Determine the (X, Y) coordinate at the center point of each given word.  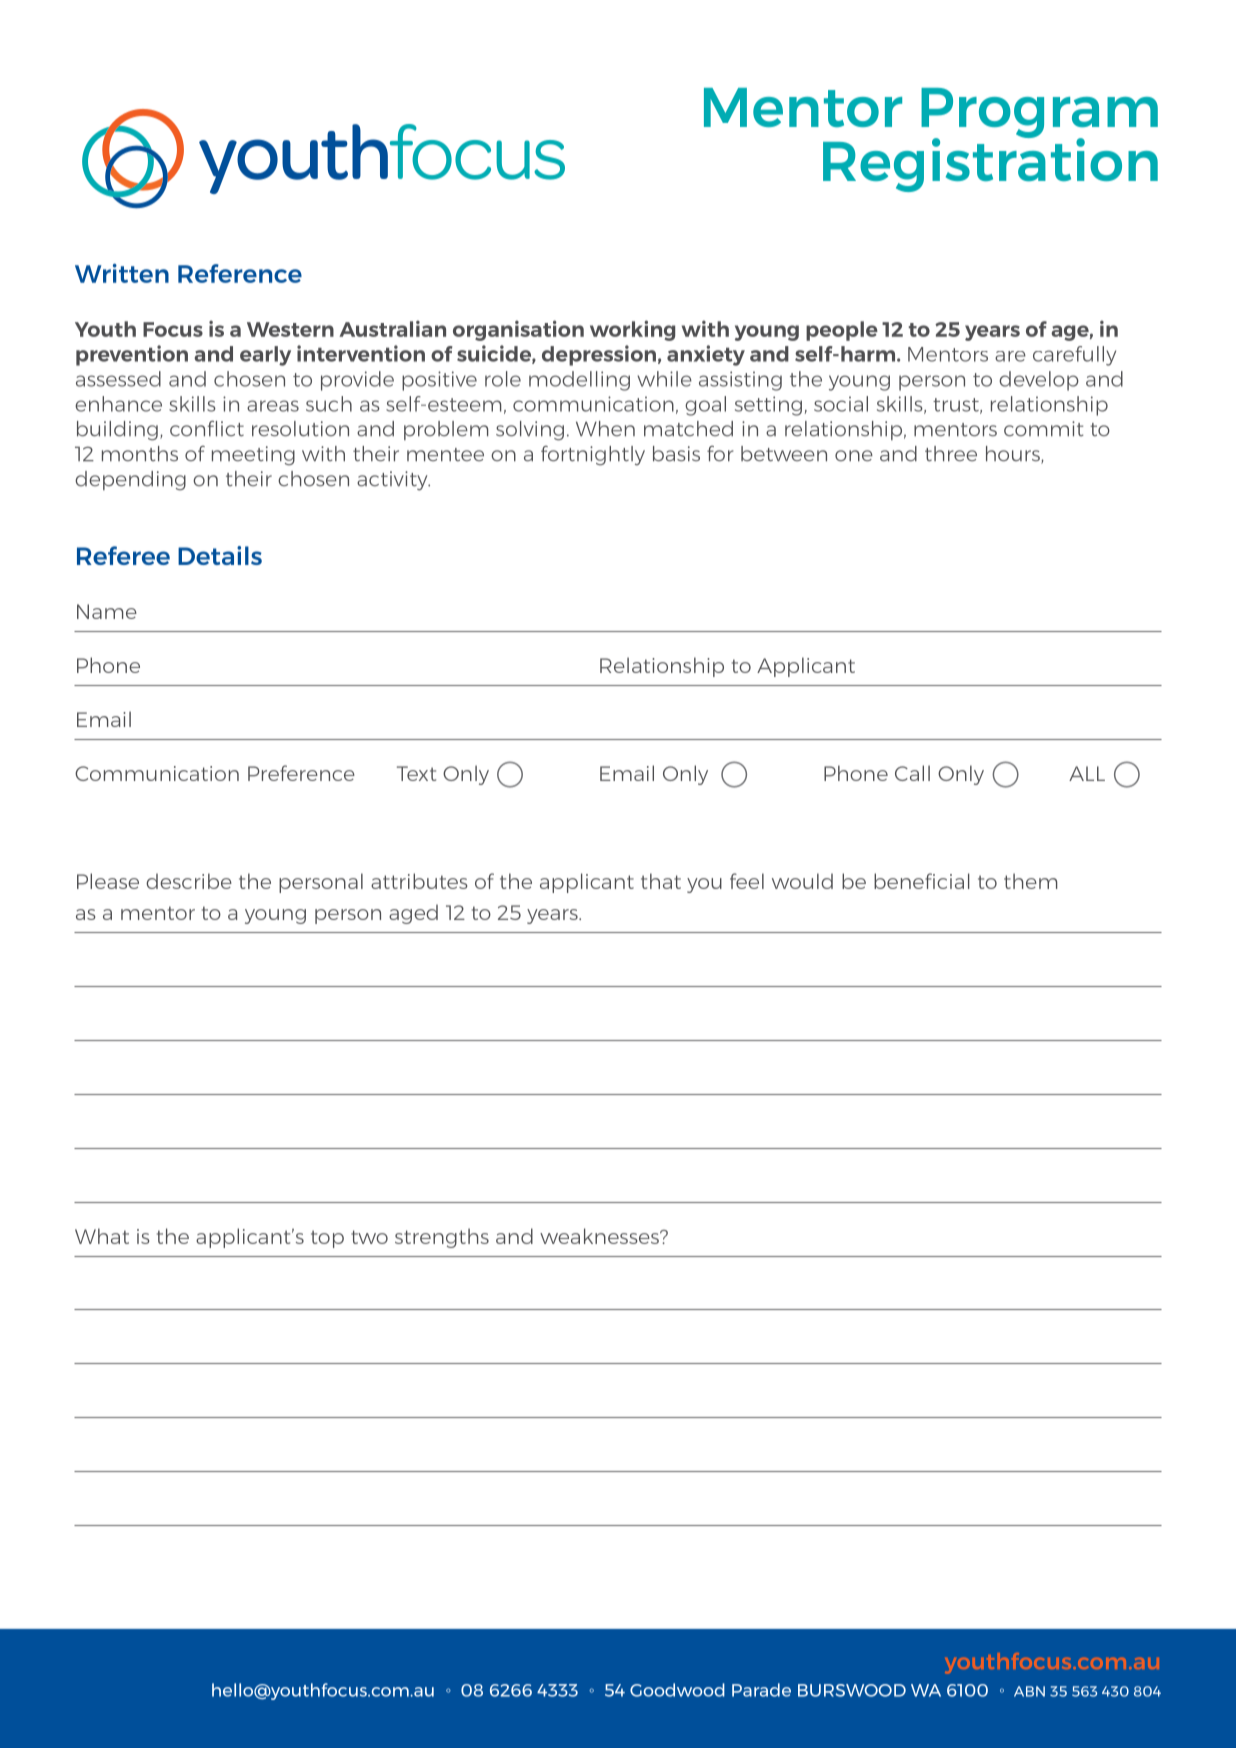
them (1030, 881)
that (661, 881)
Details (220, 555)
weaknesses (600, 1236)
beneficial (922, 881)
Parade (761, 1690)
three (951, 453)
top (327, 1239)
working (632, 330)
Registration (990, 164)
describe (189, 881)
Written (122, 273)
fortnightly (593, 456)
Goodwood (677, 1690)
